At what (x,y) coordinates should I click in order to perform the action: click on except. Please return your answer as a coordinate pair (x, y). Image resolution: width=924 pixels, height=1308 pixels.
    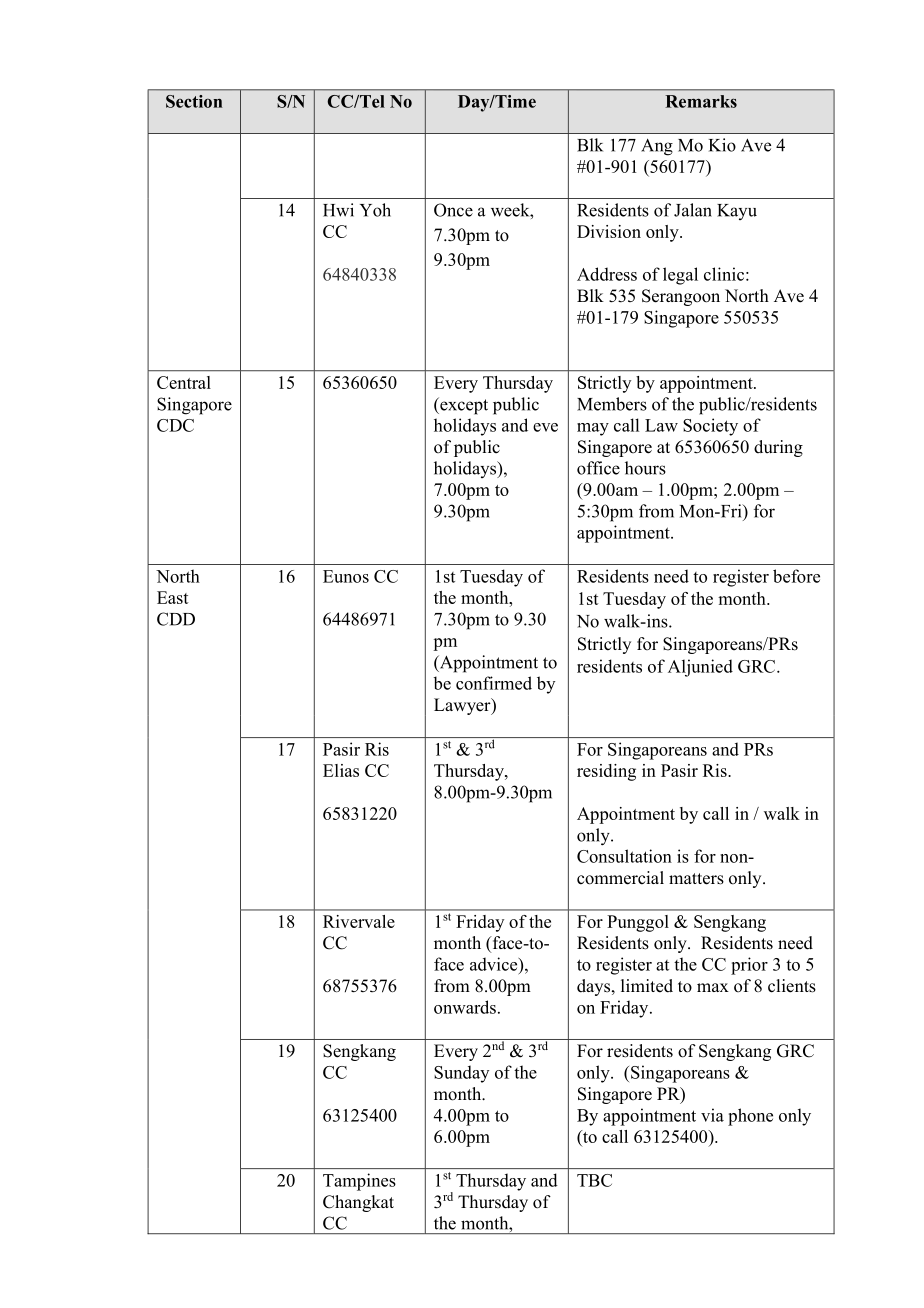
    Looking at the image, I should click on (463, 406).
